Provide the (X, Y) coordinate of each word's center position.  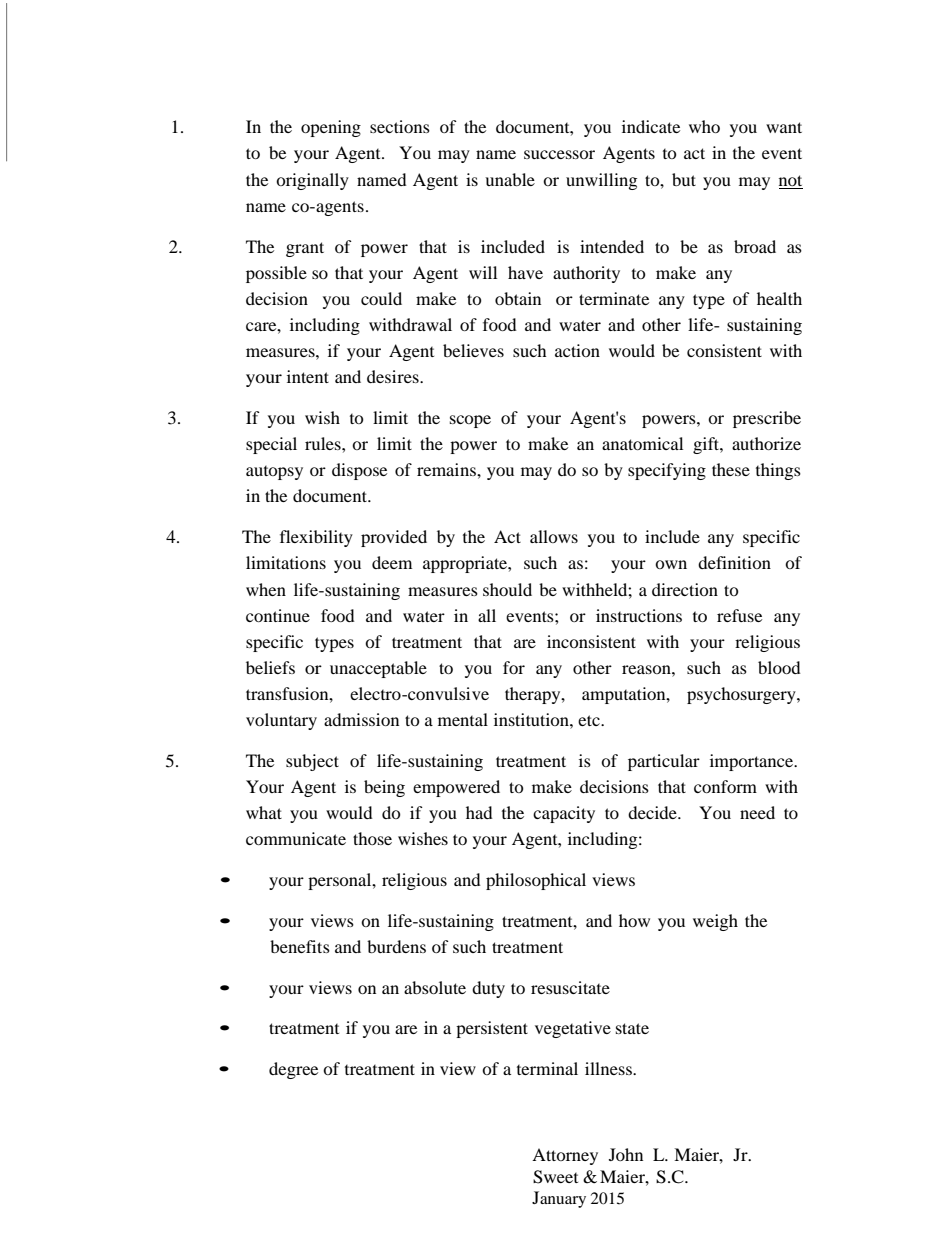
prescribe (767, 419)
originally (312, 181)
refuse (739, 615)
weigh (715, 922)
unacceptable (378, 669)
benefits (300, 946)
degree (293, 1070)
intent (308, 376)
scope (470, 421)
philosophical (536, 881)
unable (510, 179)
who (704, 126)
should (507, 589)
